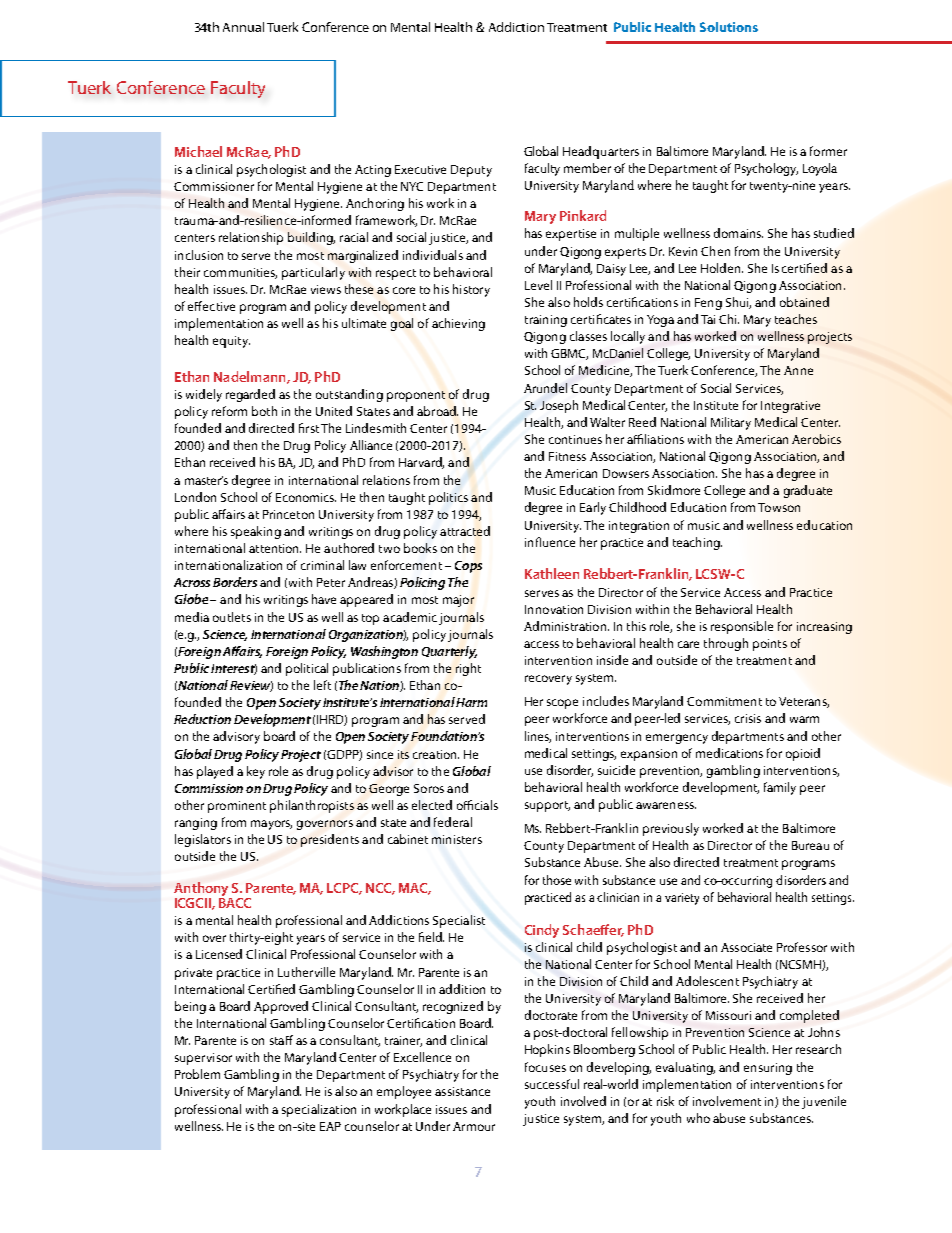  Describe the element at coordinates (231, 342) in the screenshot. I see `equity` at that location.
